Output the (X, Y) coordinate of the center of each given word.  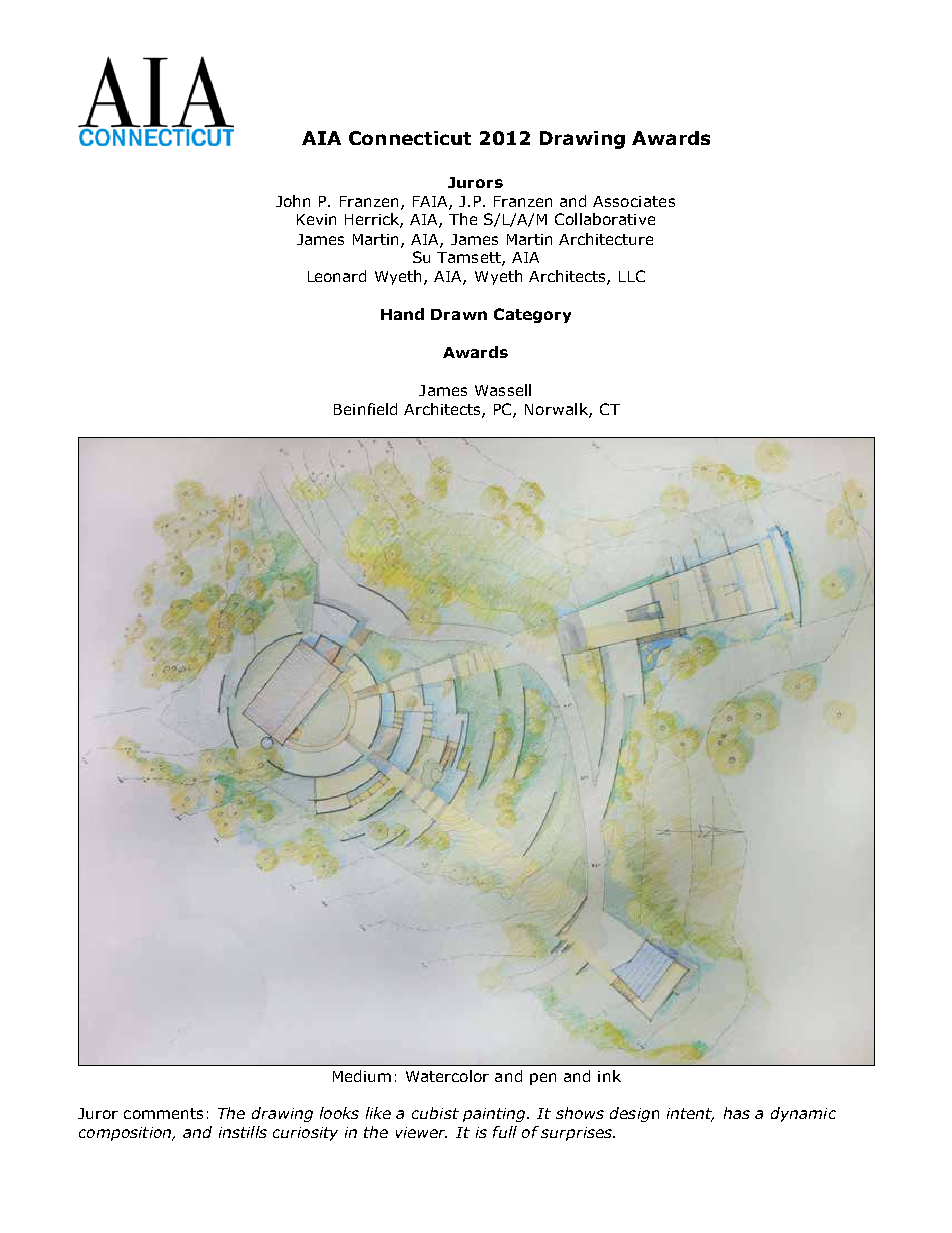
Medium (362, 1076)
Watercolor (447, 1076)
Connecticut (410, 138)
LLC (632, 276)
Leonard (337, 276)
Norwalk (557, 410)
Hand (402, 314)
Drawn (459, 314)
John (293, 201)
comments (163, 1113)
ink (609, 1076)
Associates (634, 201)
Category (532, 315)
